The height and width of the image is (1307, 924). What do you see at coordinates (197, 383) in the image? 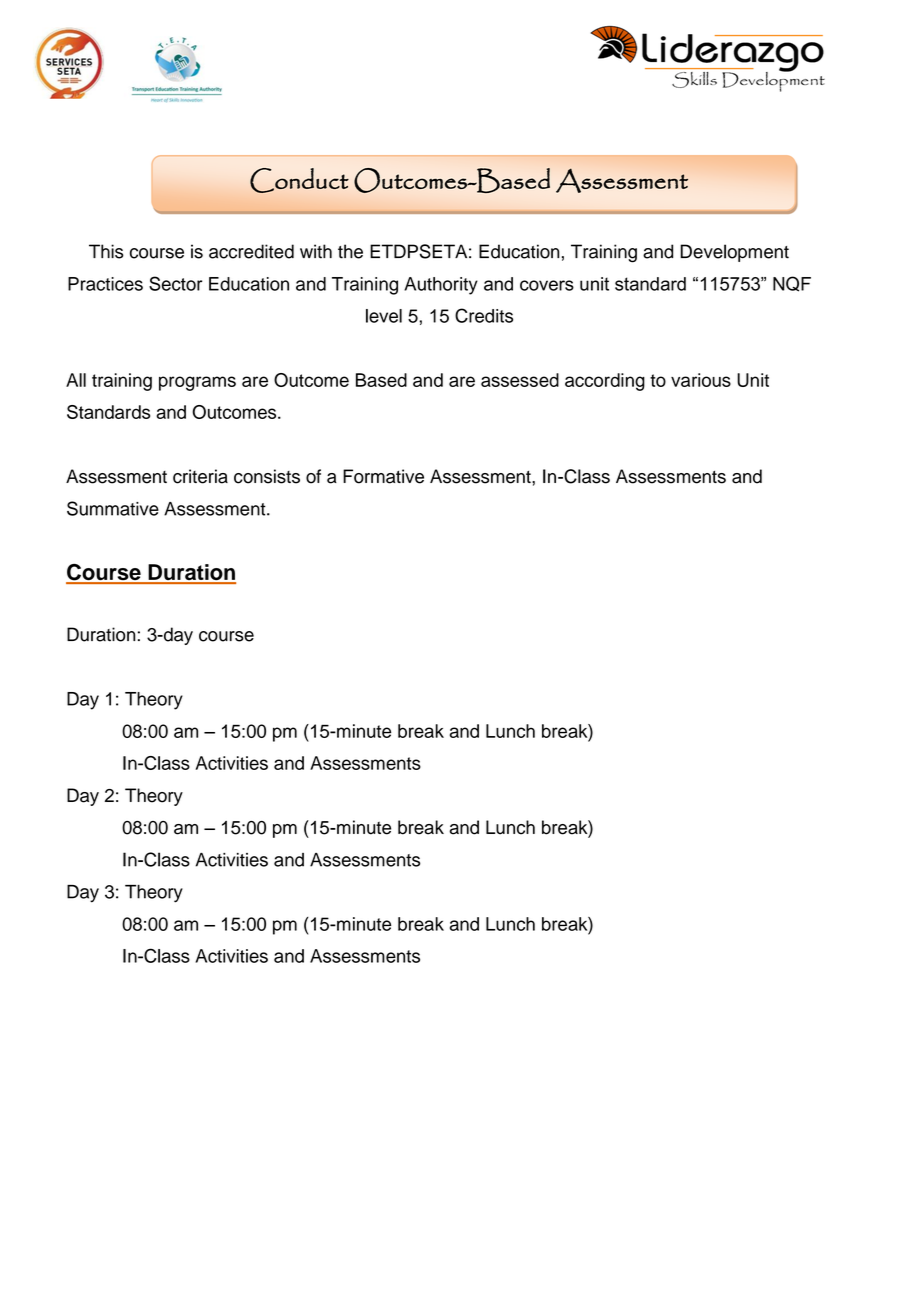
I see `programs` at bounding box center [197, 383].
